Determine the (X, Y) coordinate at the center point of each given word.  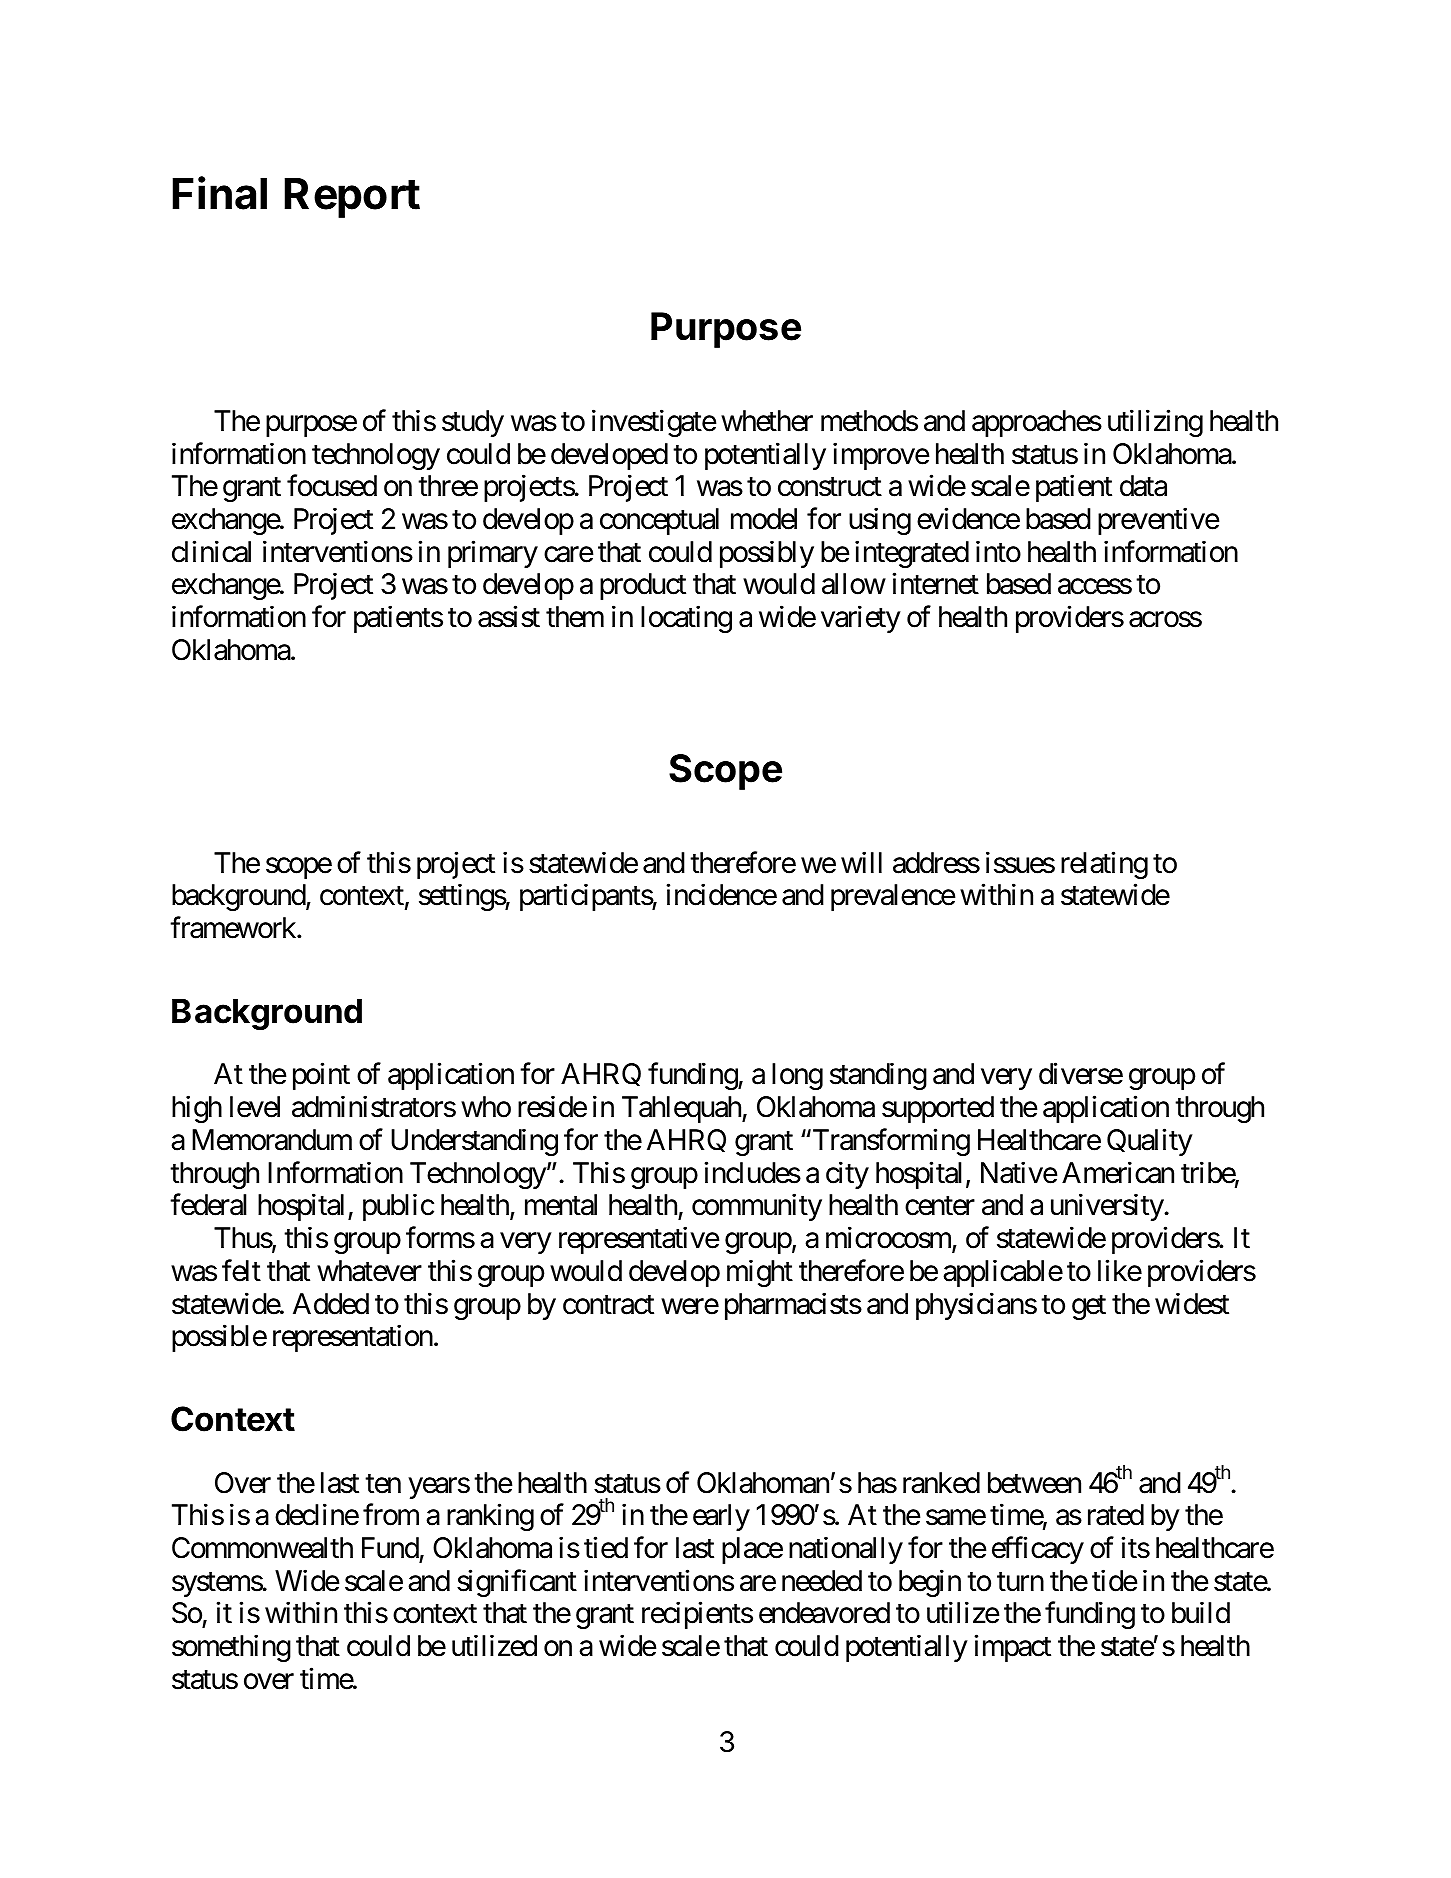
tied (606, 1548)
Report (352, 198)
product (643, 586)
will (861, 862)
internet (935, 584)
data (1143, 486)
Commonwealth (262, 1548)
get (1089, 1307)
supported (938, 1109)
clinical (211, 551)
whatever (369, 1271)
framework (234, 928)
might (760, 1273)
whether (767, 421)
